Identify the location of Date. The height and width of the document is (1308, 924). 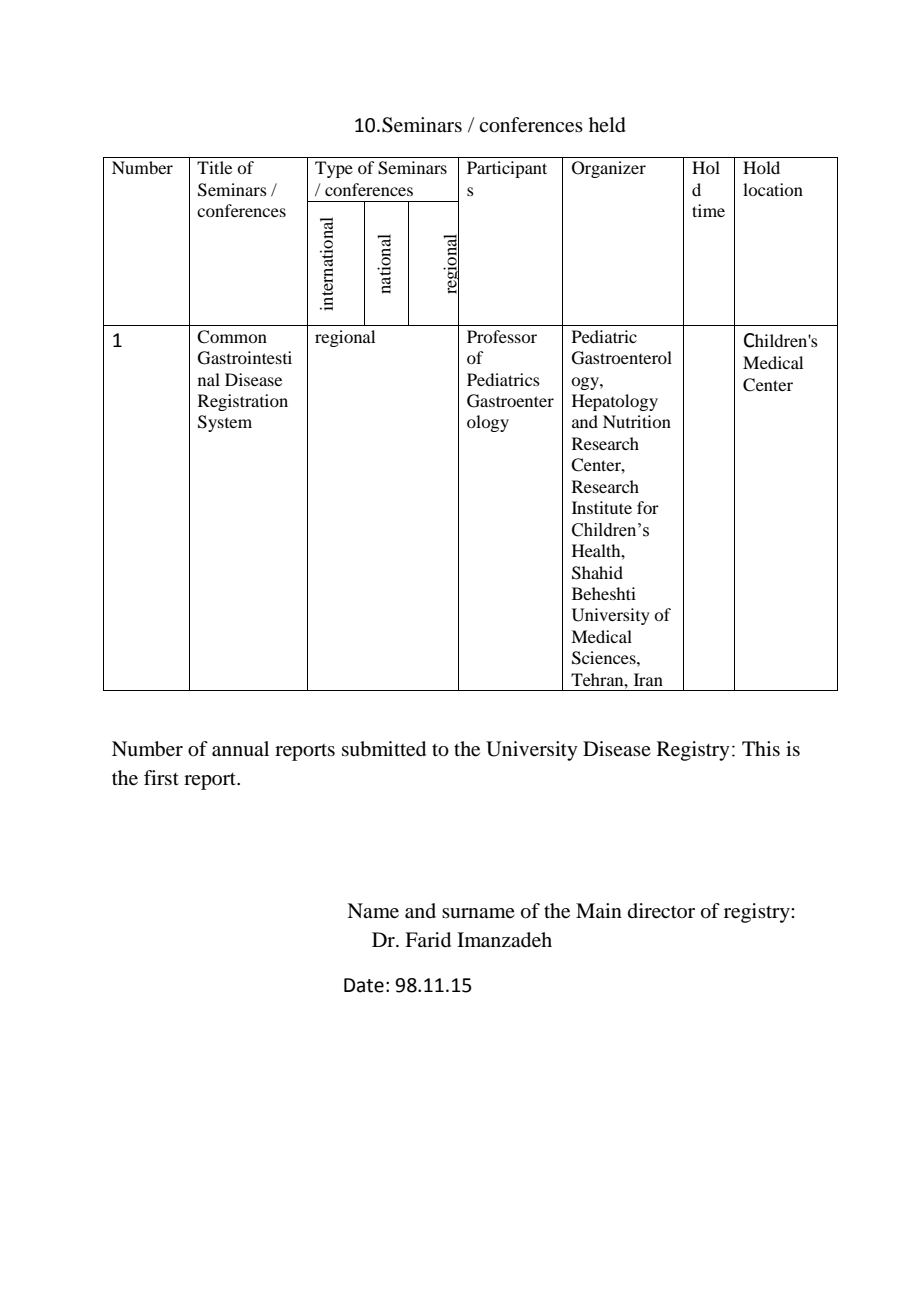
(364, 985).
